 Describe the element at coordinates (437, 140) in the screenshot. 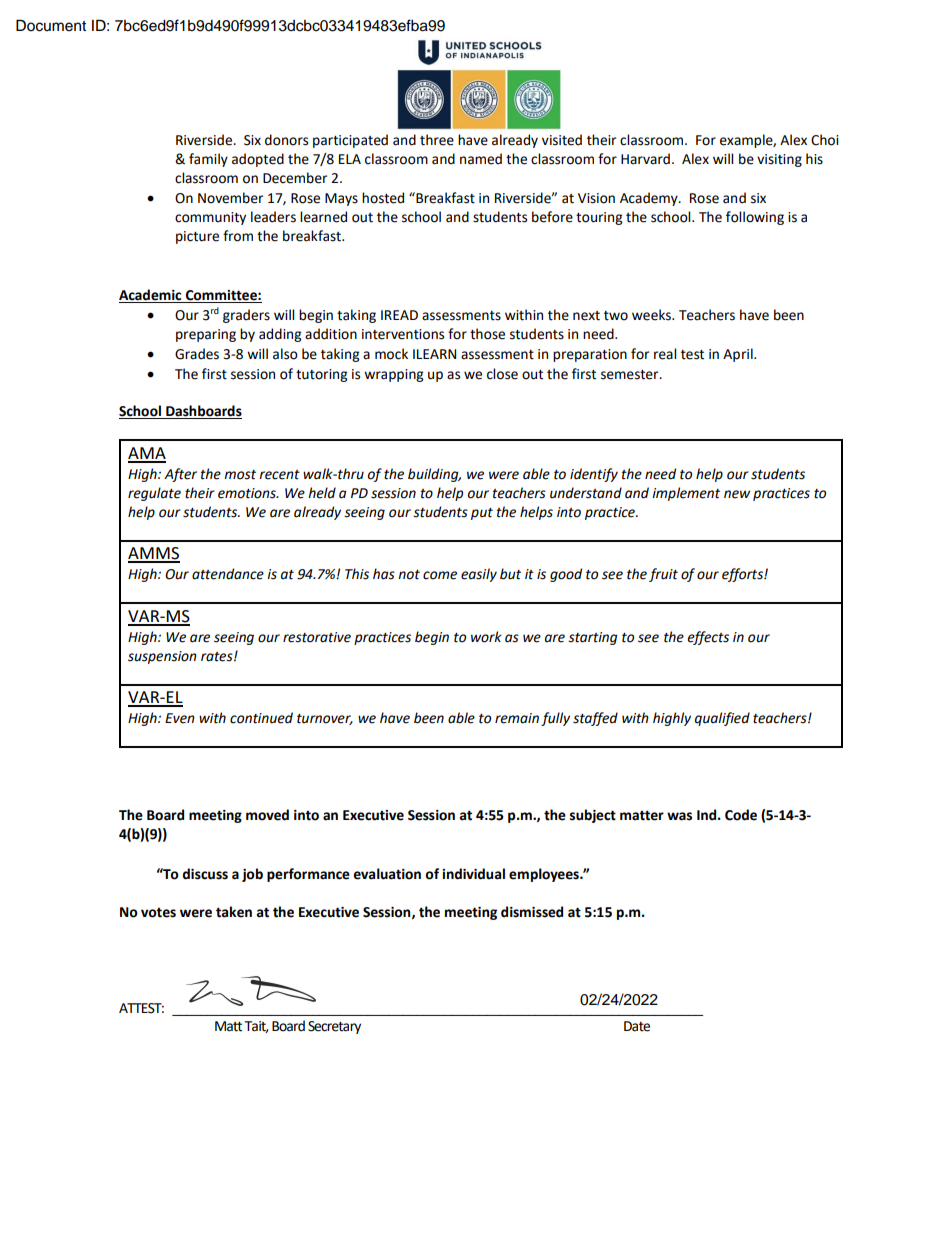

I see `three` at that location.
